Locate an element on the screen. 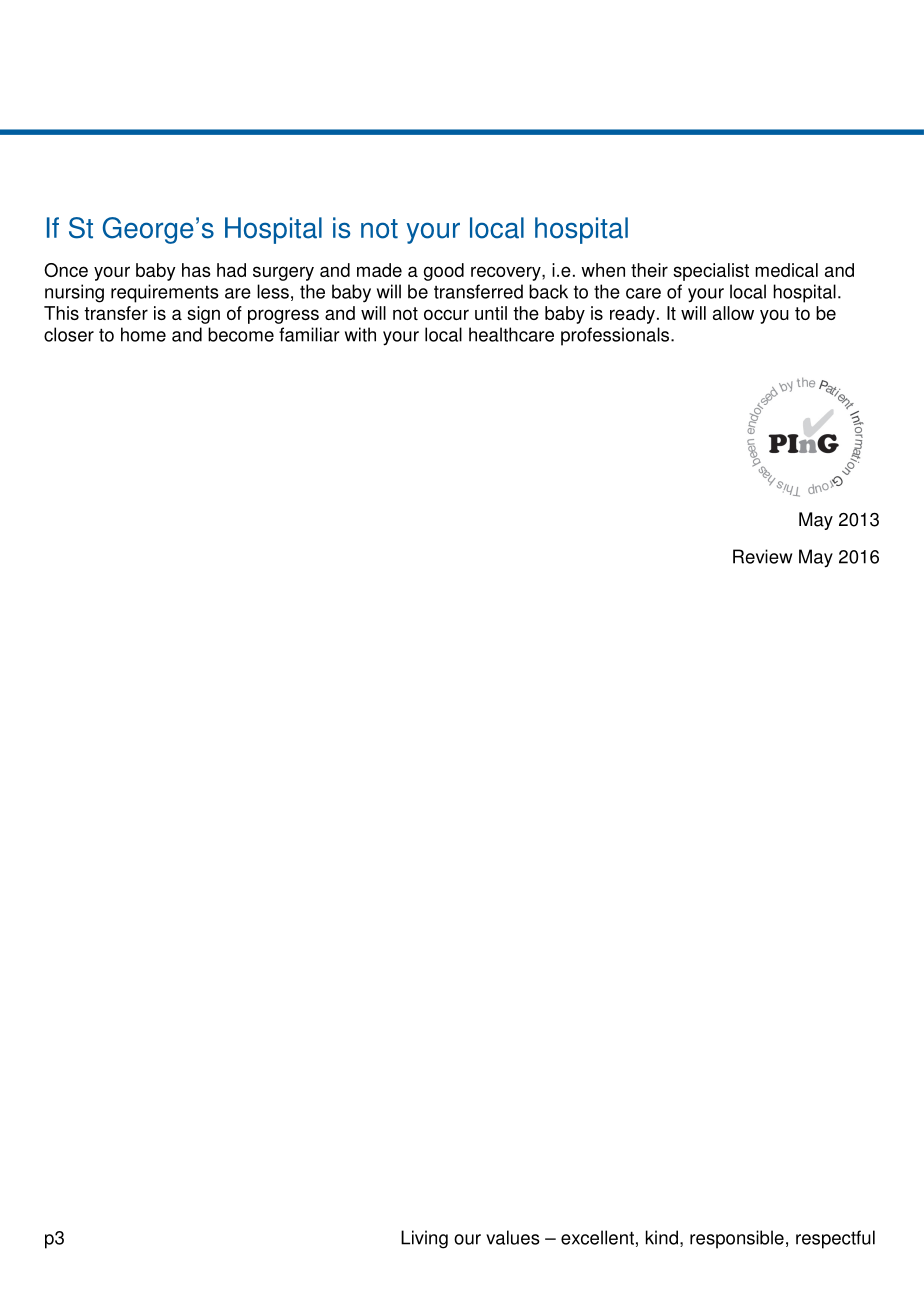 The width and height of the screenshot is (924, 1308). Living is located at coordinates (424, 1239).
